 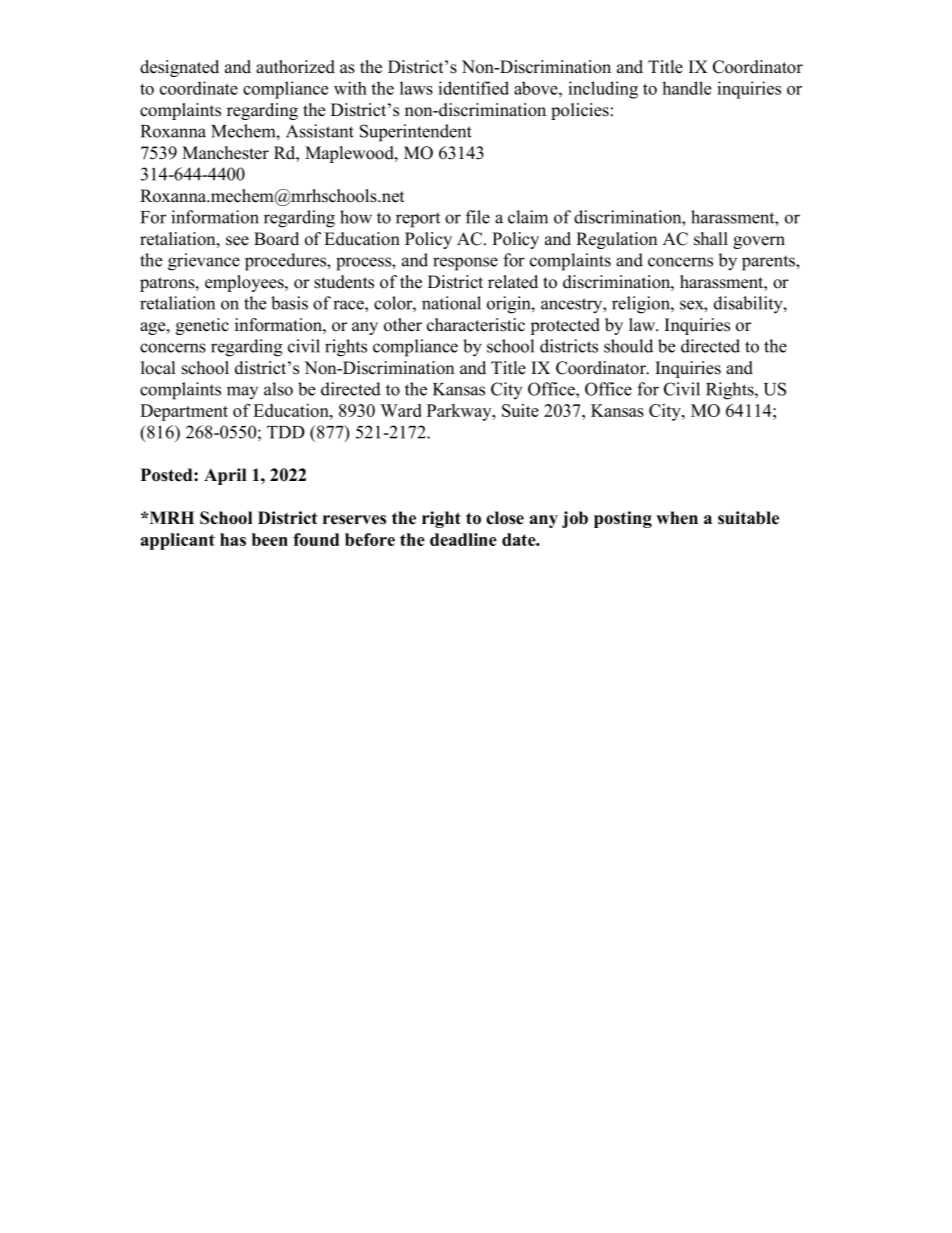 I want to click on national, so click(x=451, y=303).
